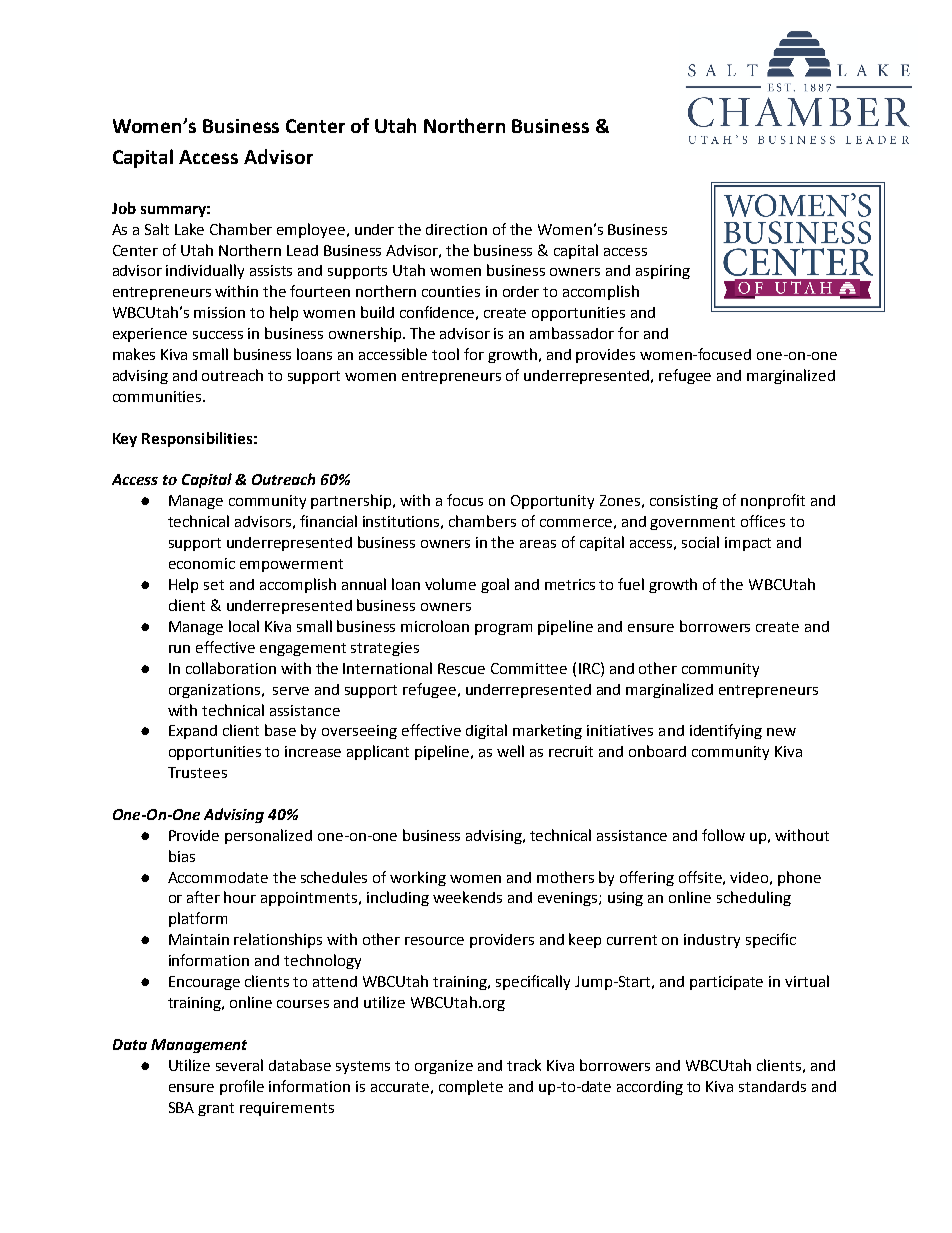 The image size is (952, 1233). I want to click on Opportunity, so click(552, 502).
